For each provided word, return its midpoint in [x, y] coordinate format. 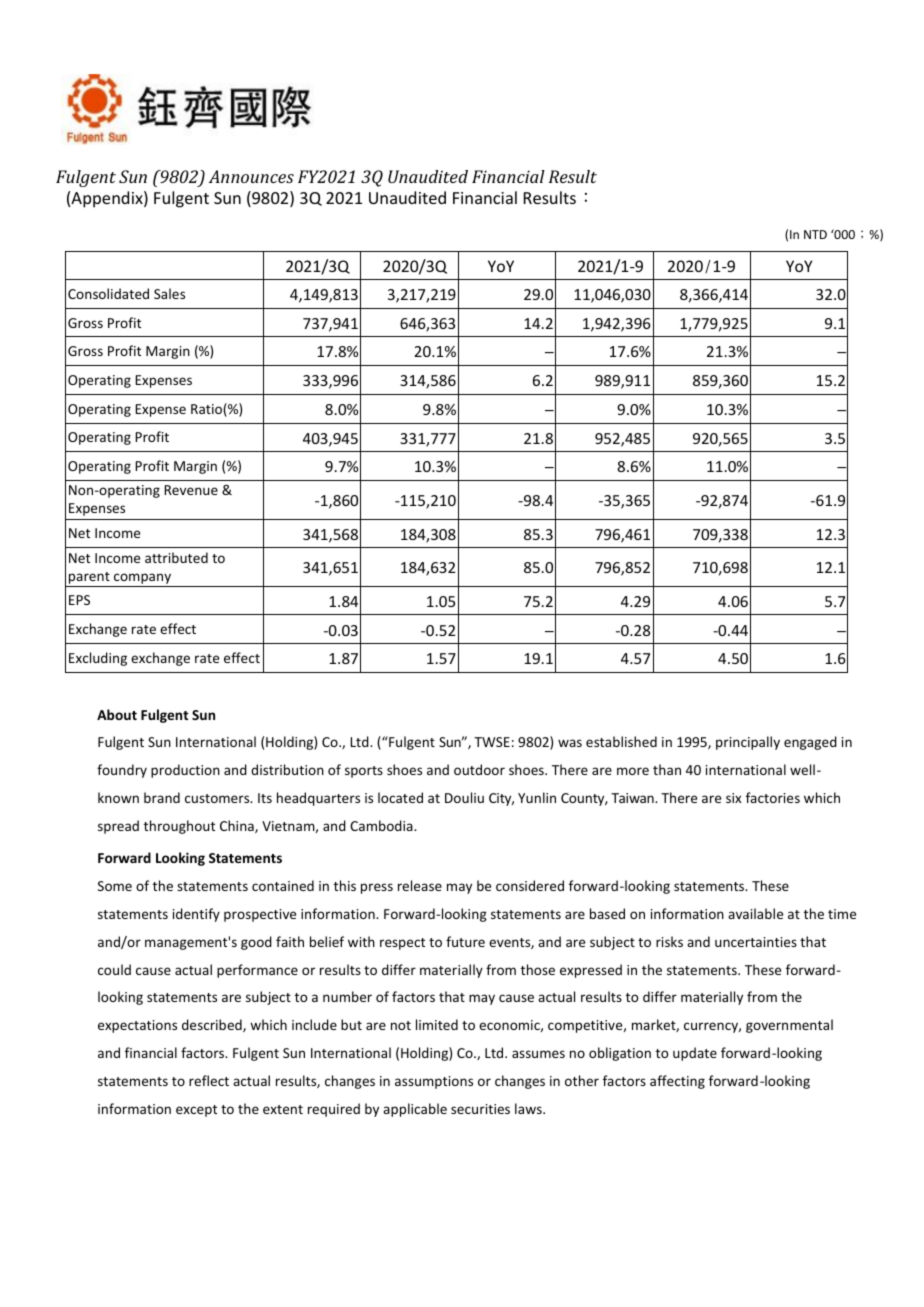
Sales [169, 293]
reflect [209, 1080]
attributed [176, 557]
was [570, 743]
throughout [179, 827]
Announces [251, 176]
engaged [810, 743]
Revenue [191, 490]
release [420, 885]
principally [748, 743]
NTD [815, 234]
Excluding [98, 659]
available [755, 913]
